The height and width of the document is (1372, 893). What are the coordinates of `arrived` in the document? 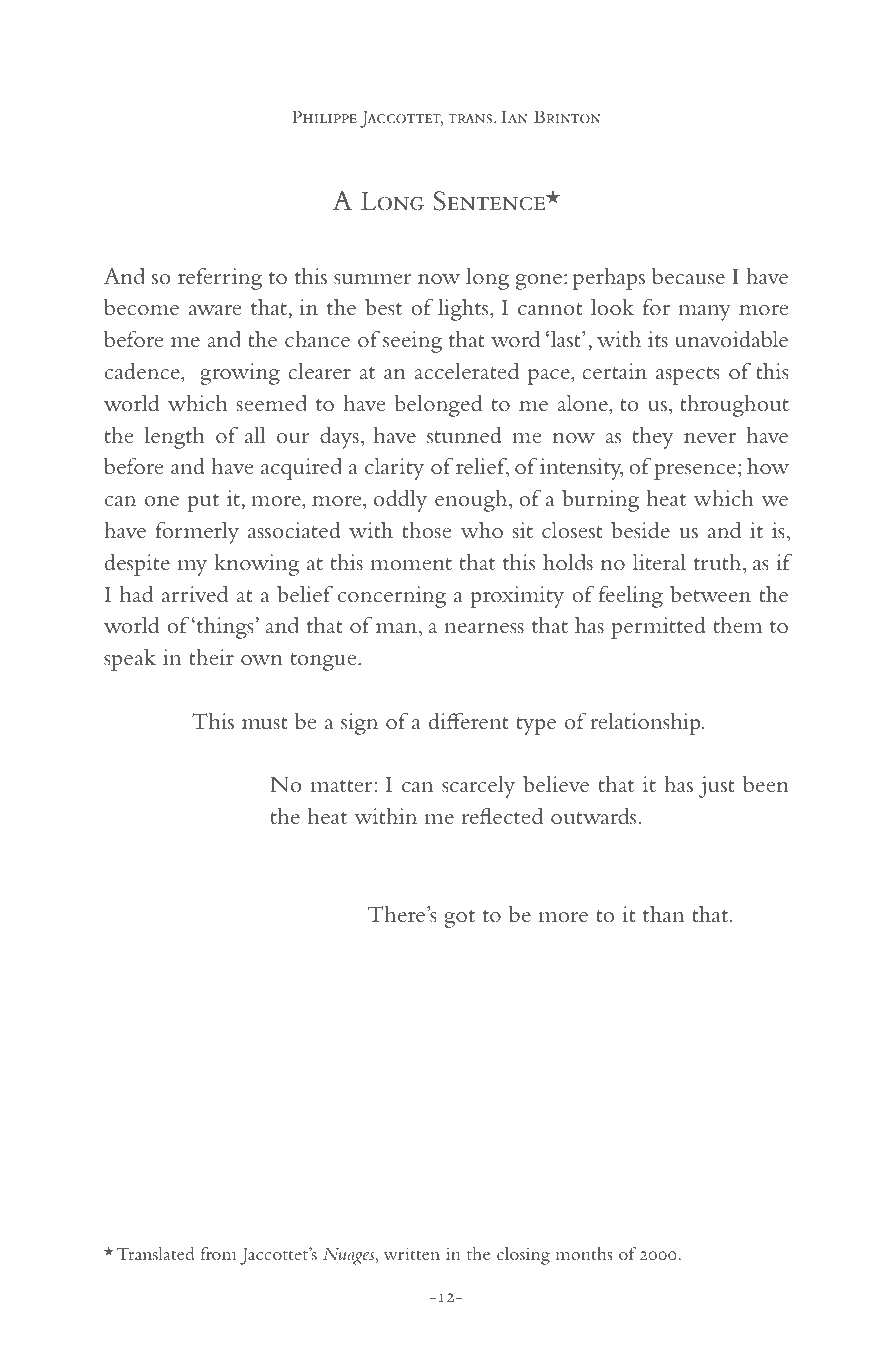 It's located at (195, 594).
